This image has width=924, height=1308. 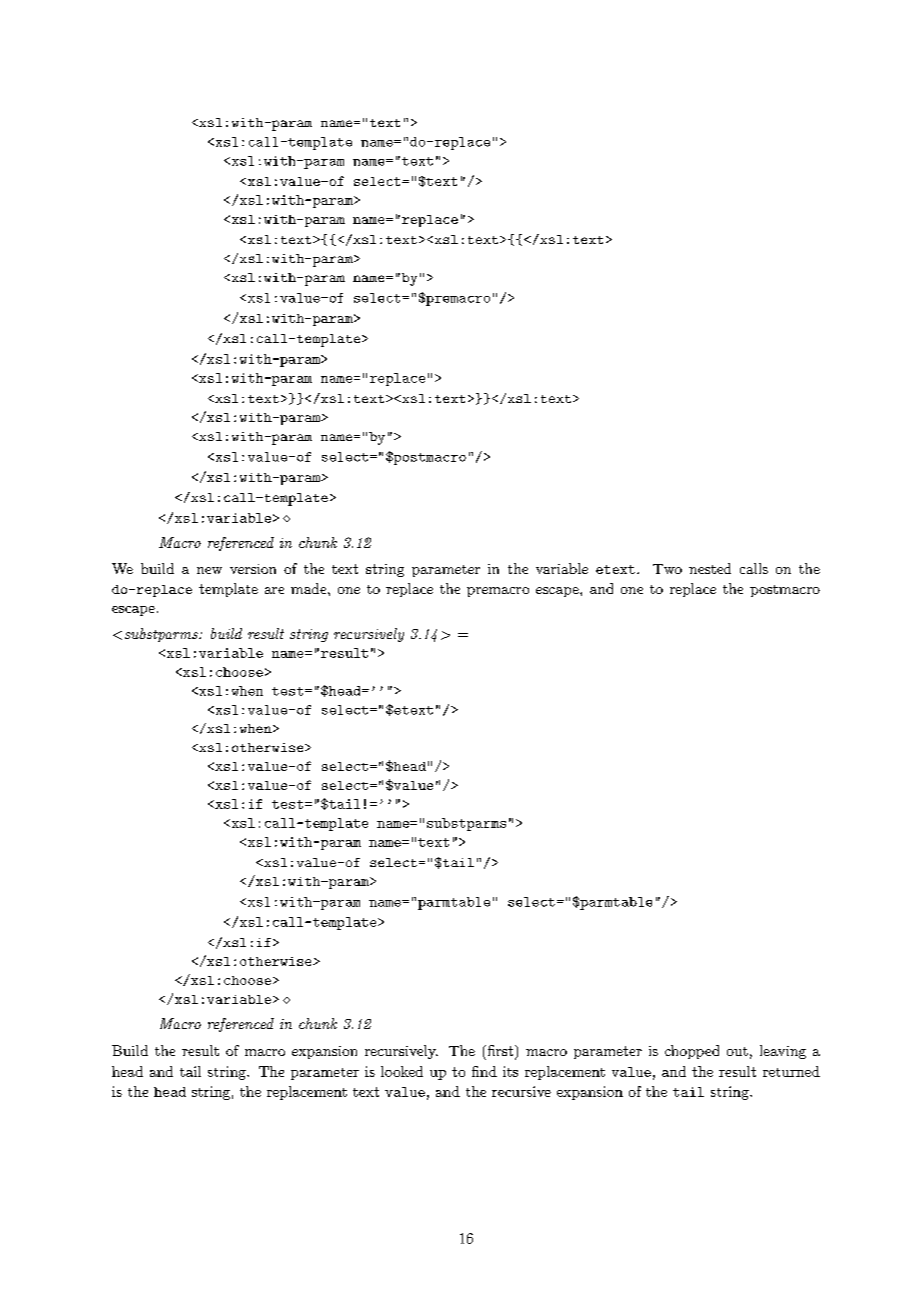 I want to click on looked, so click(x=402, y=1071).
